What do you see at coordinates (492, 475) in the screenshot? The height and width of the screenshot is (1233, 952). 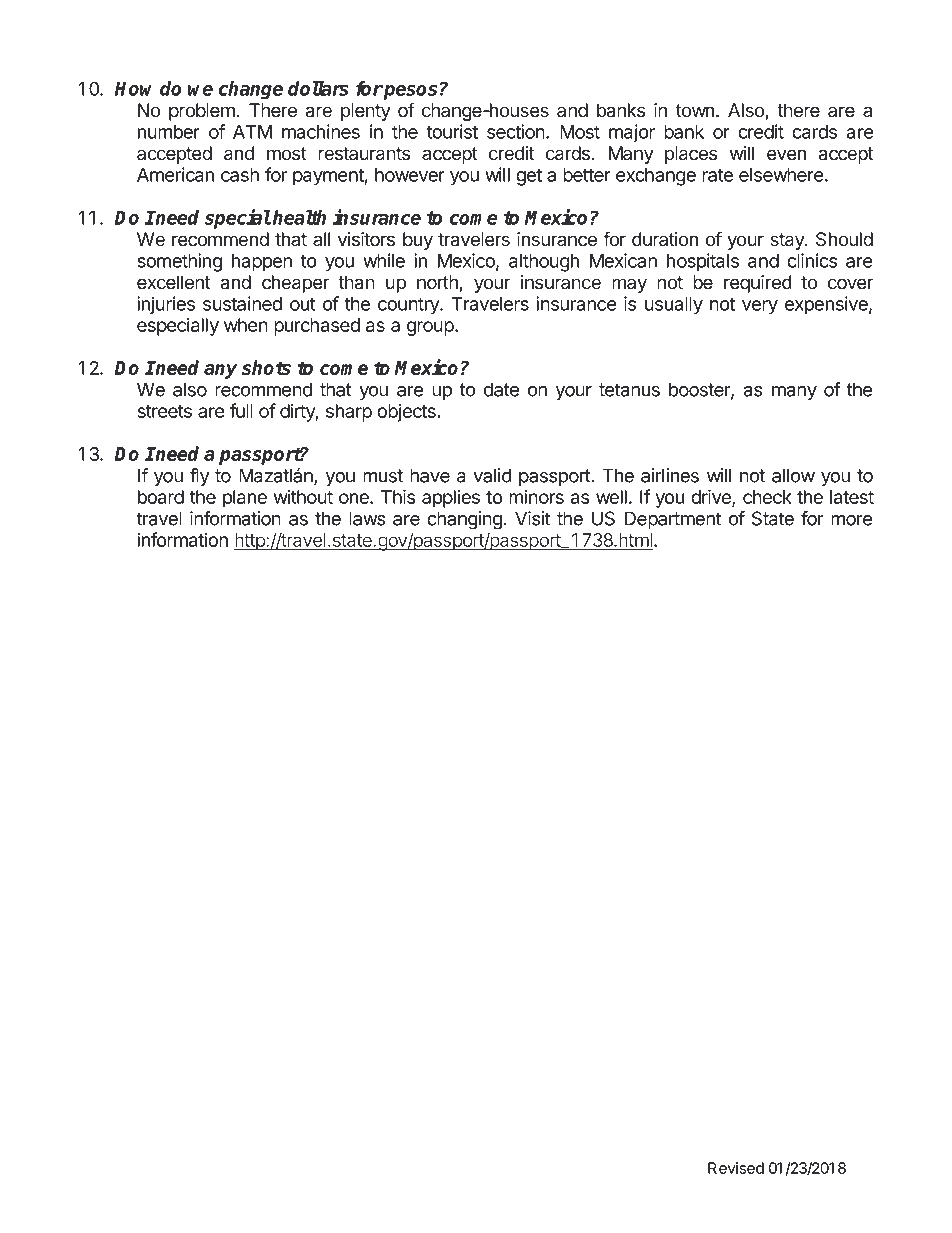 I see `valid` at bounding box center [492, 475].
